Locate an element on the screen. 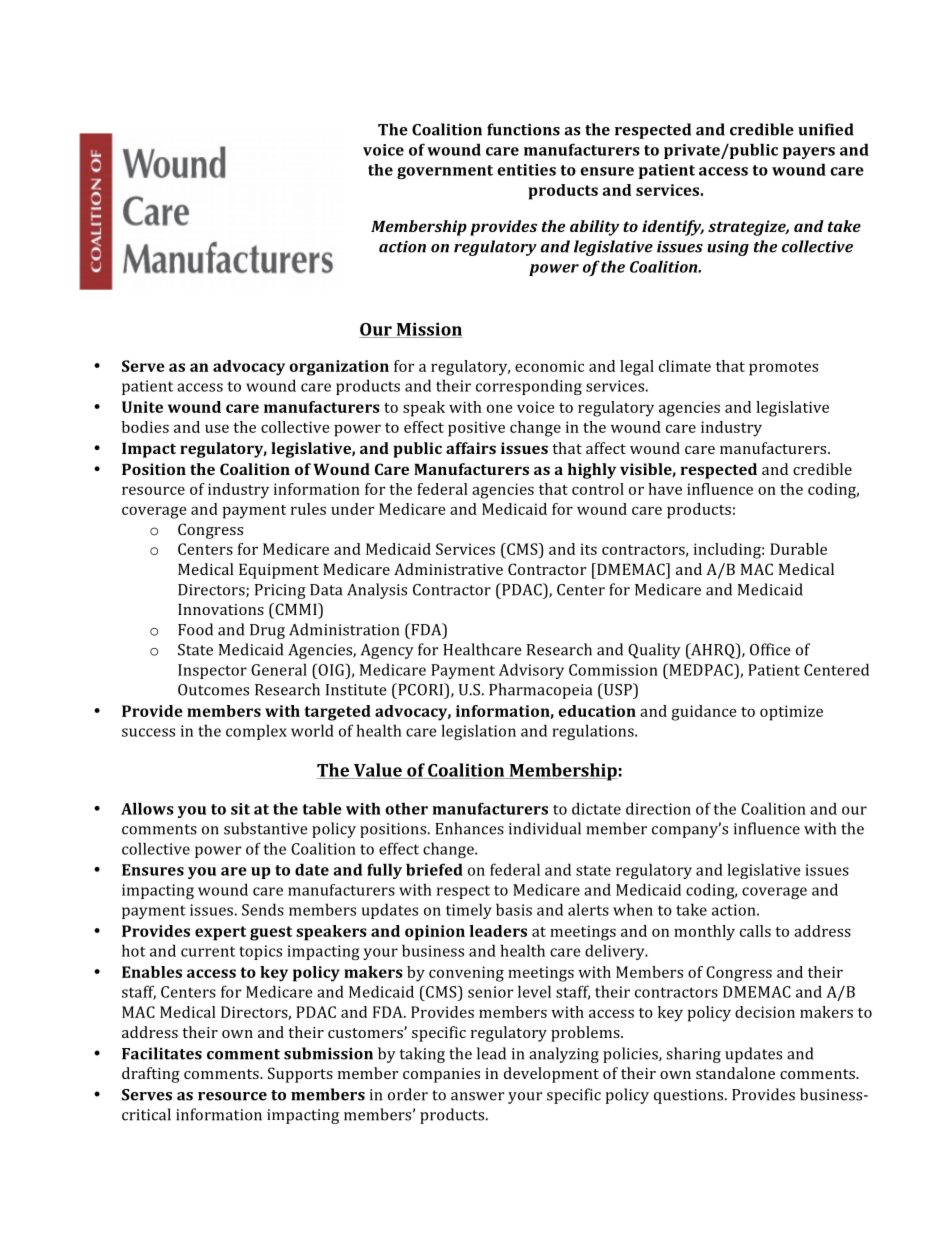 Image resolution: width=952 pixels, height=1233 pixels. calls is located at coordinates (755, 931).
